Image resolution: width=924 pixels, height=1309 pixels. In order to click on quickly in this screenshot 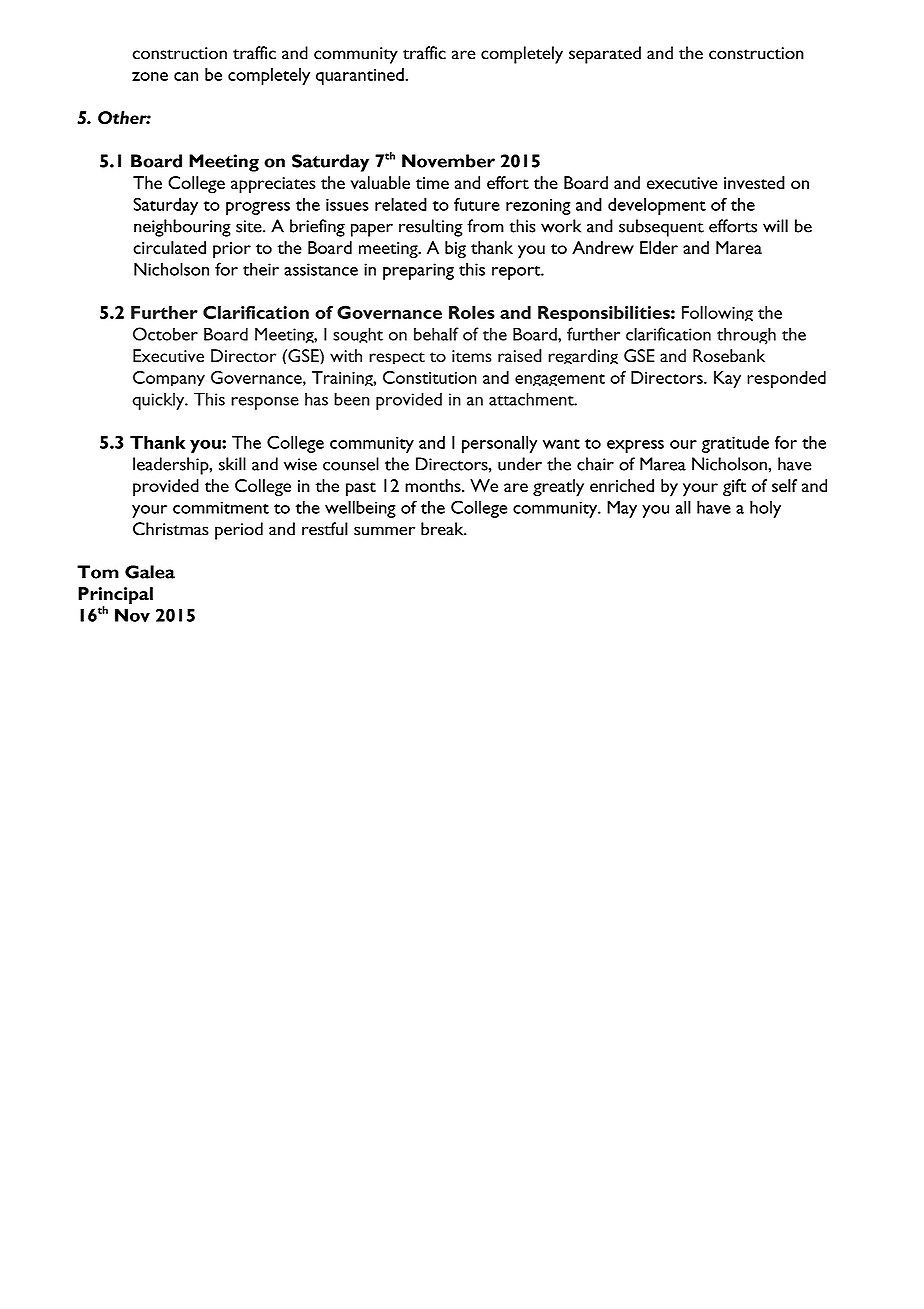, I will do `click(159, 401)`.
